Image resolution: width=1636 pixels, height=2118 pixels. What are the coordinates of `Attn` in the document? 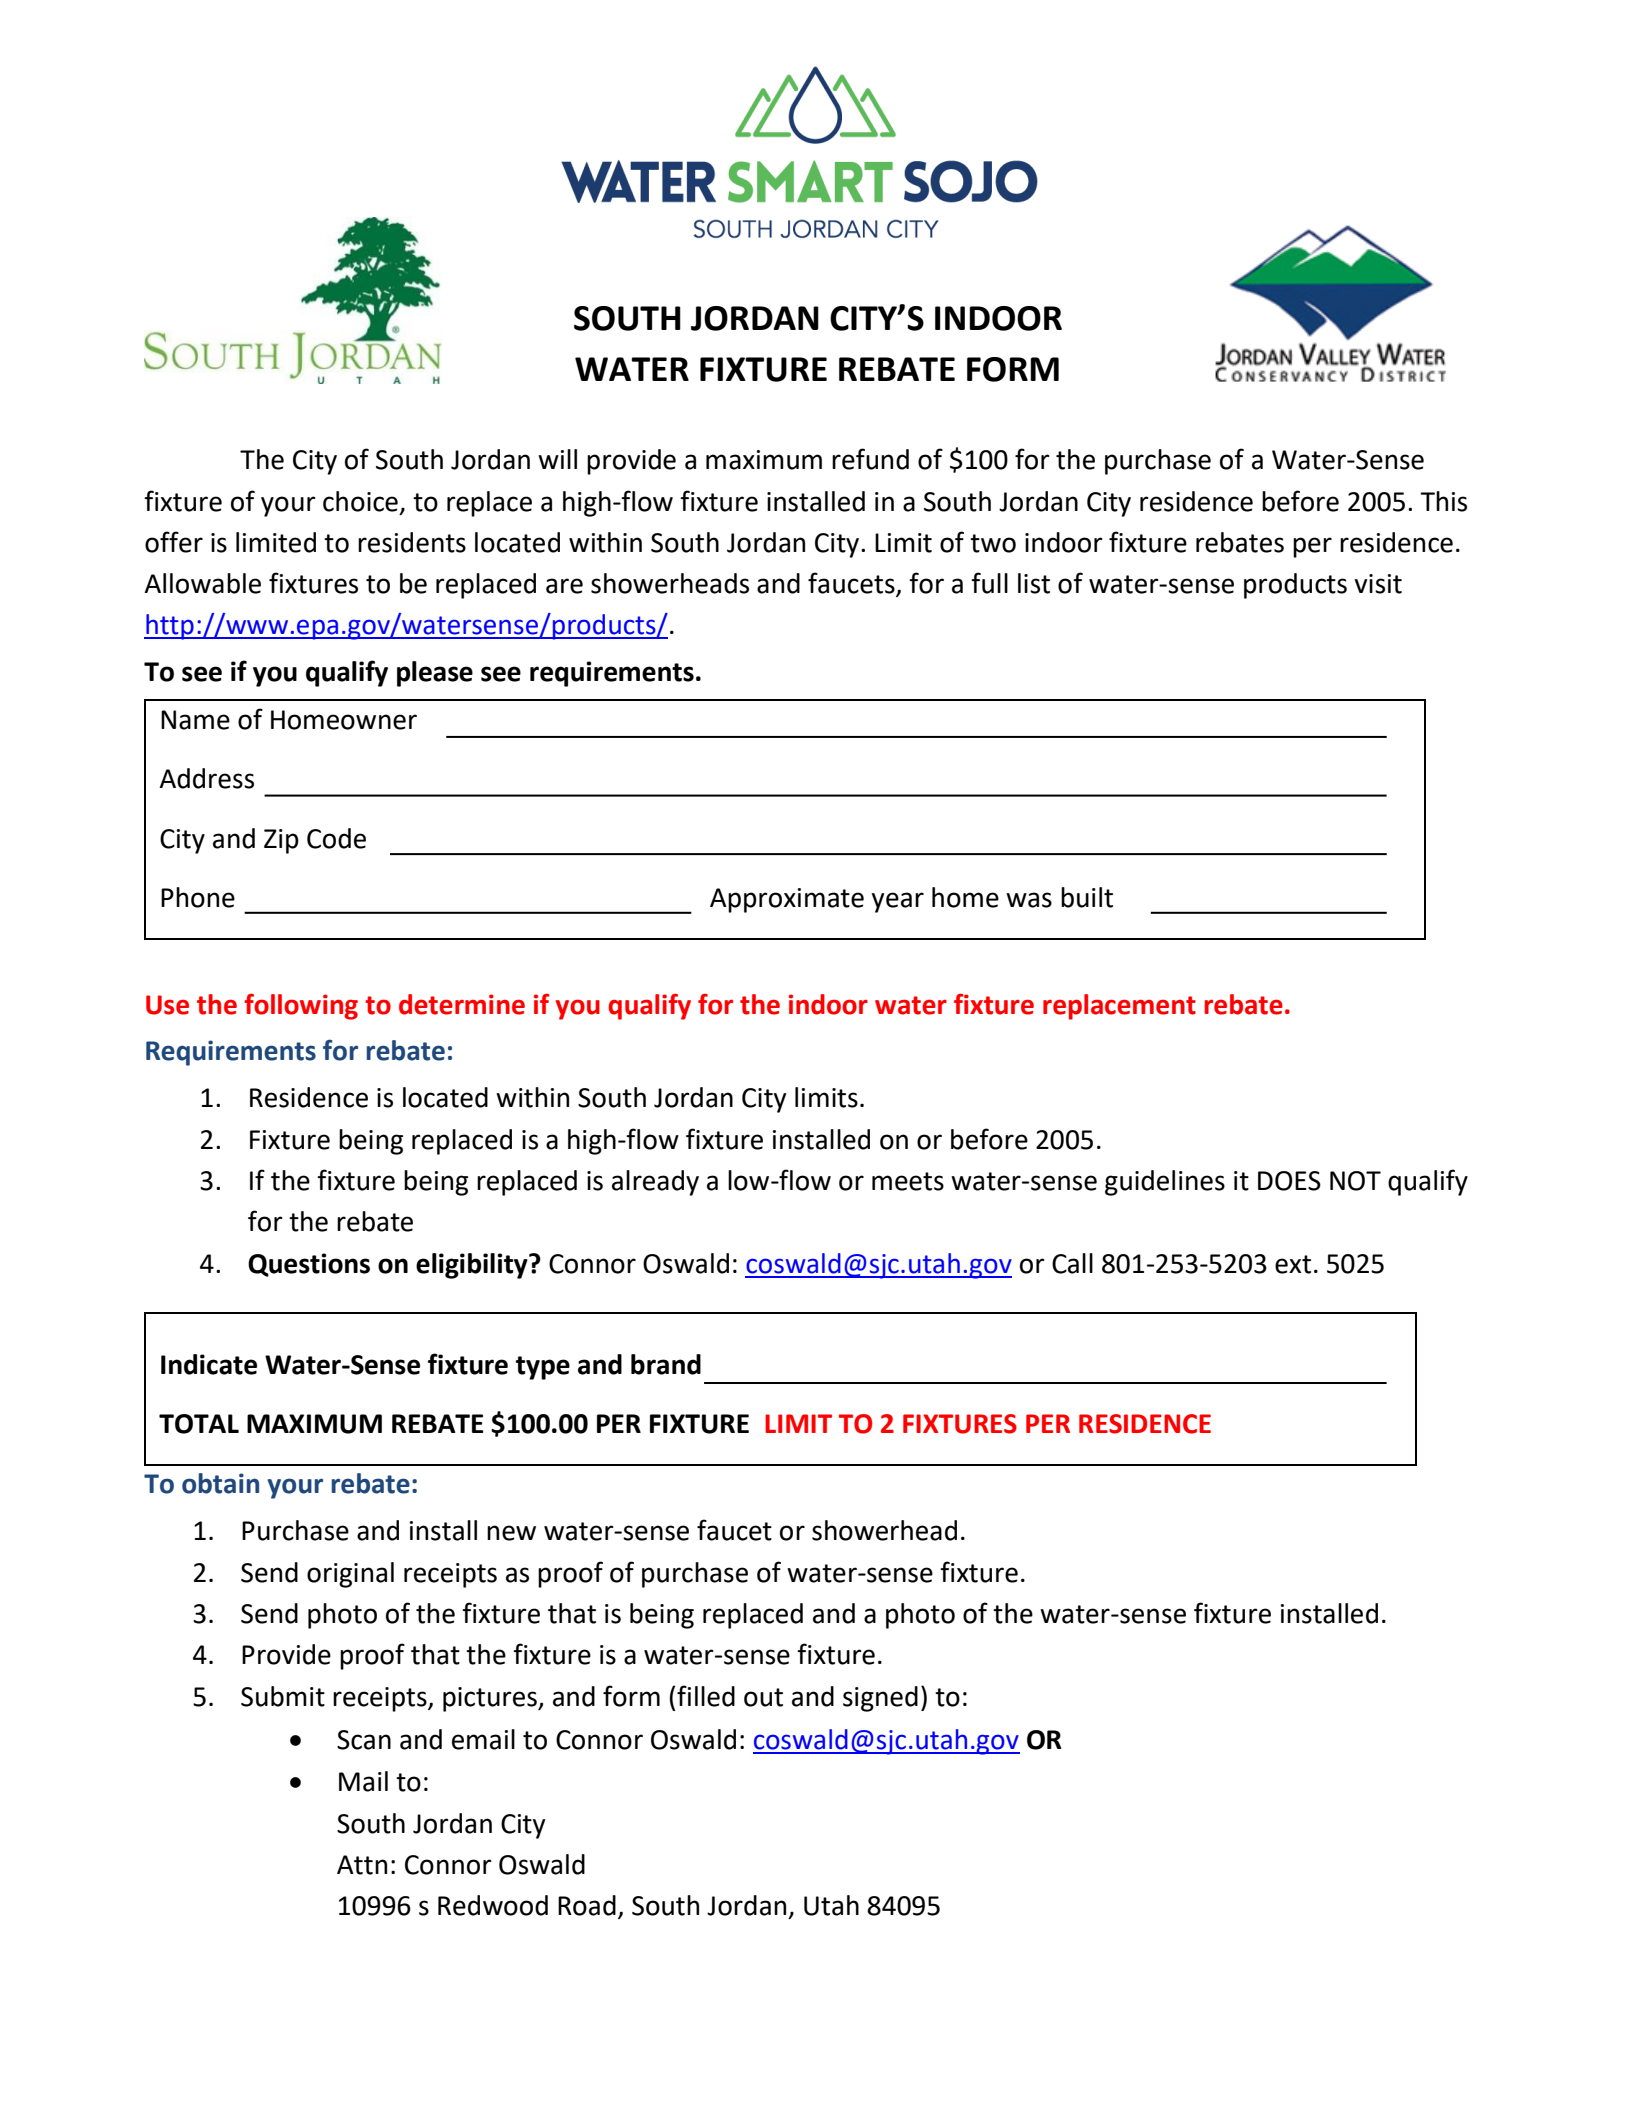 It's located at (362, 1865).
